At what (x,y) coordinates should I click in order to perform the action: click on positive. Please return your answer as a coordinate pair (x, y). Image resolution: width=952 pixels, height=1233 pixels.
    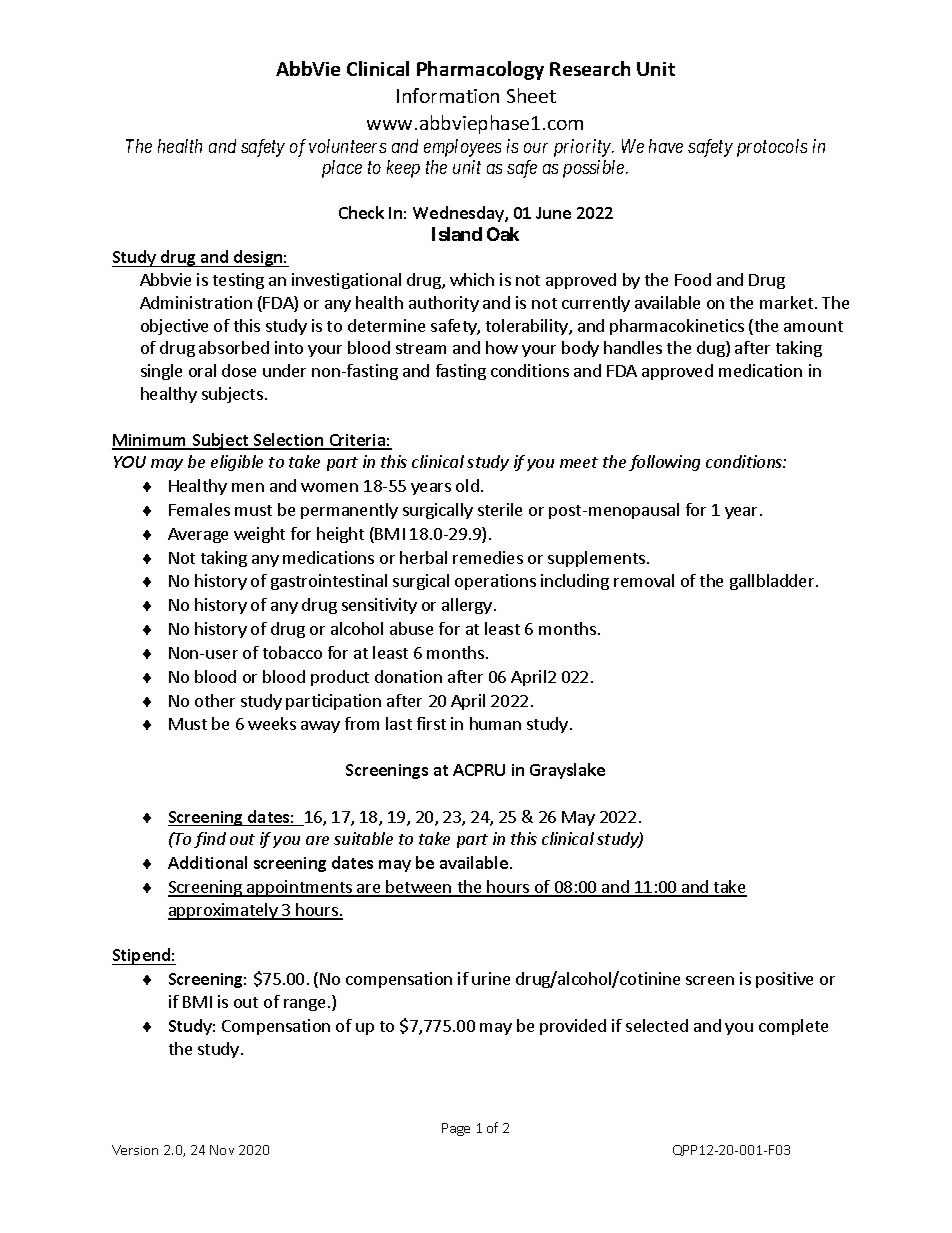
    Looking at the image, I should click on (784, 980).
